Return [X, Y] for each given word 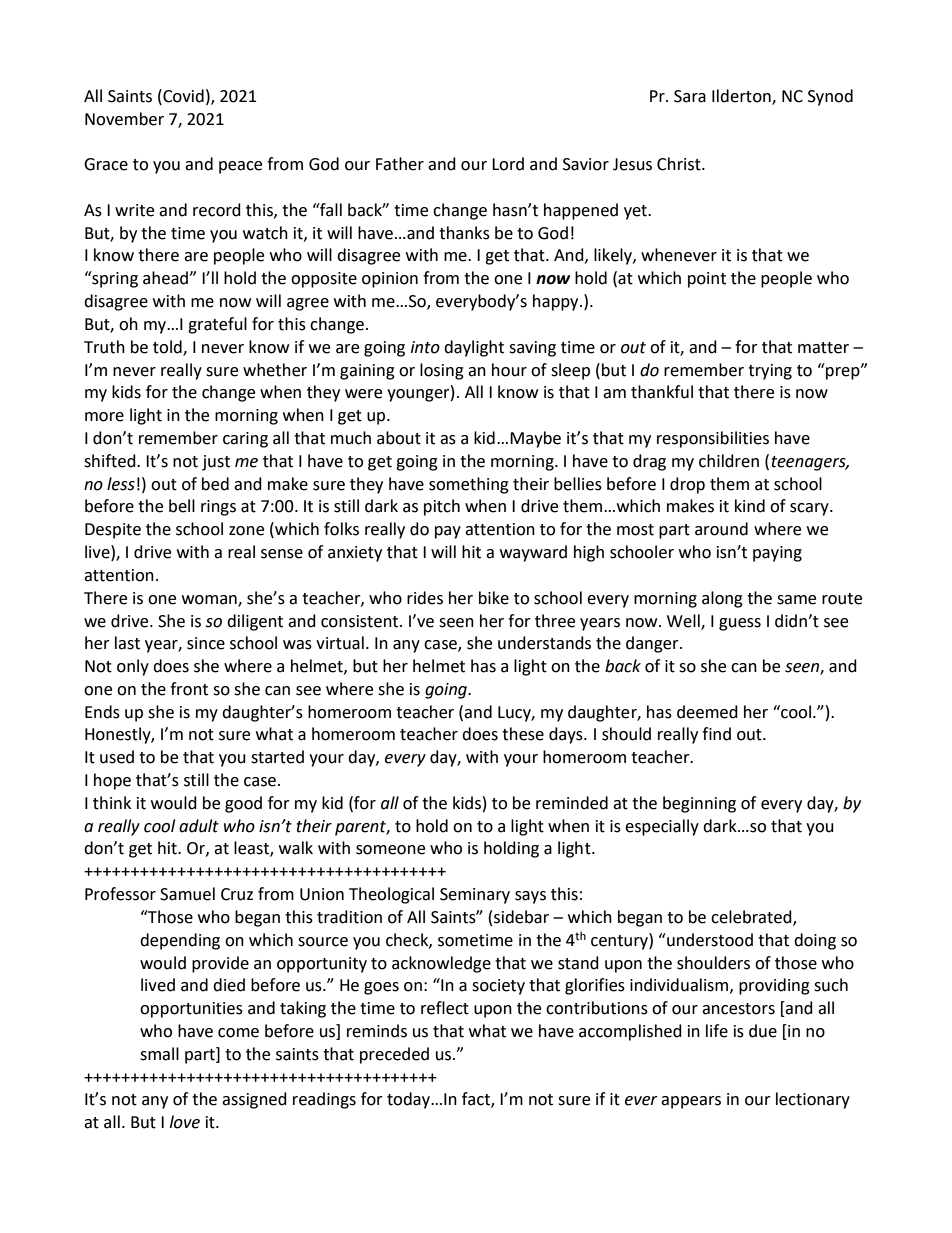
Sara [690, 96]
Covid [182, 96]
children [729, 461]
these [523, 734]
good [243, 804]
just [216, 463]
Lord [508, 164]
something [469, 485]
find [716, 734]
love [185, 1122]
